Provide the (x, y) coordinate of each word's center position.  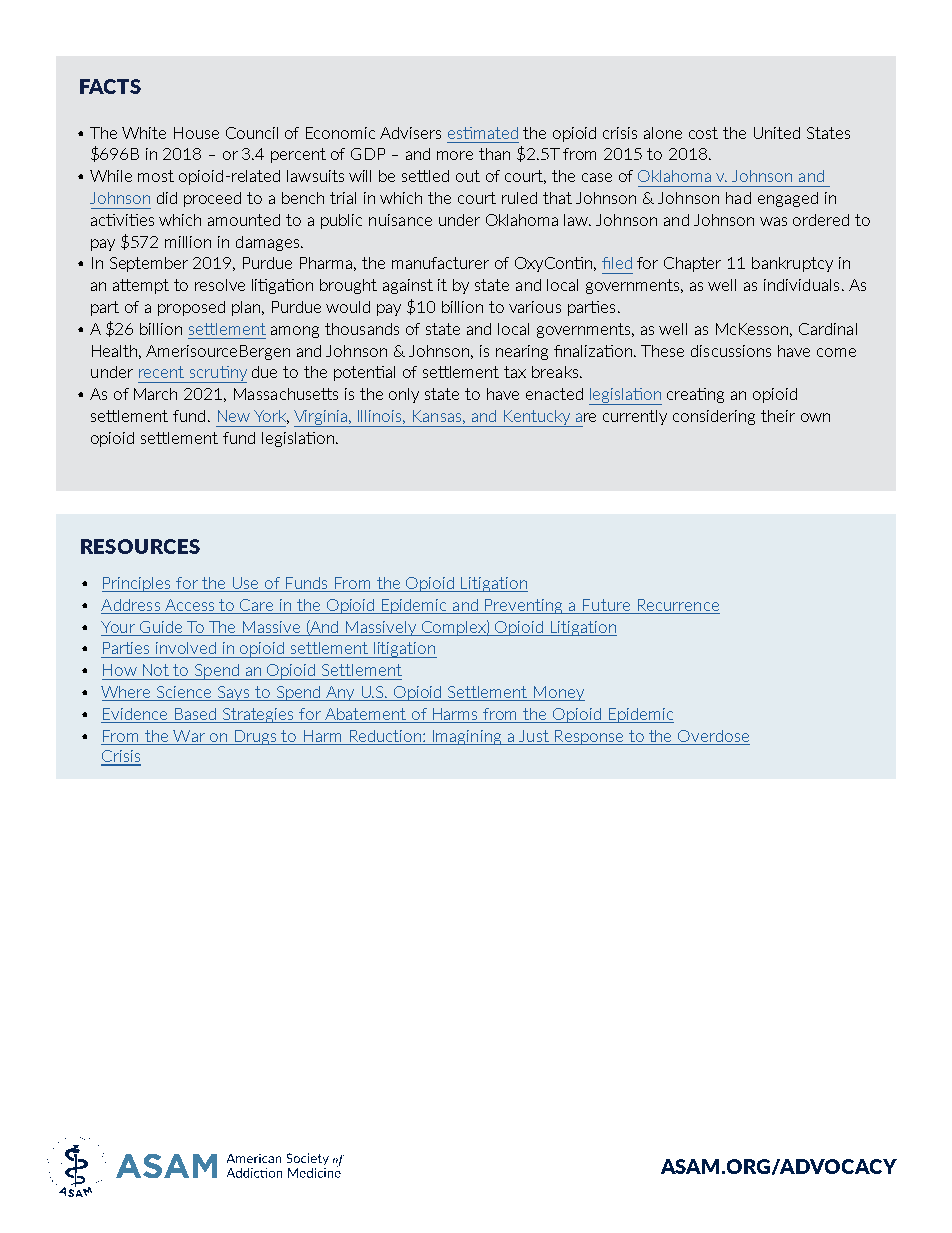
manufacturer (440, 263)
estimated (483, 133)
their (778, 416)
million (188, 242)
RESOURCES (140, 546)
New (234, 416)
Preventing (525, 606)
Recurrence (678, 605)
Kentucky (537, 418)
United (777, 133)
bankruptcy (792, 264)
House (196, 133)
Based (195, 714)
